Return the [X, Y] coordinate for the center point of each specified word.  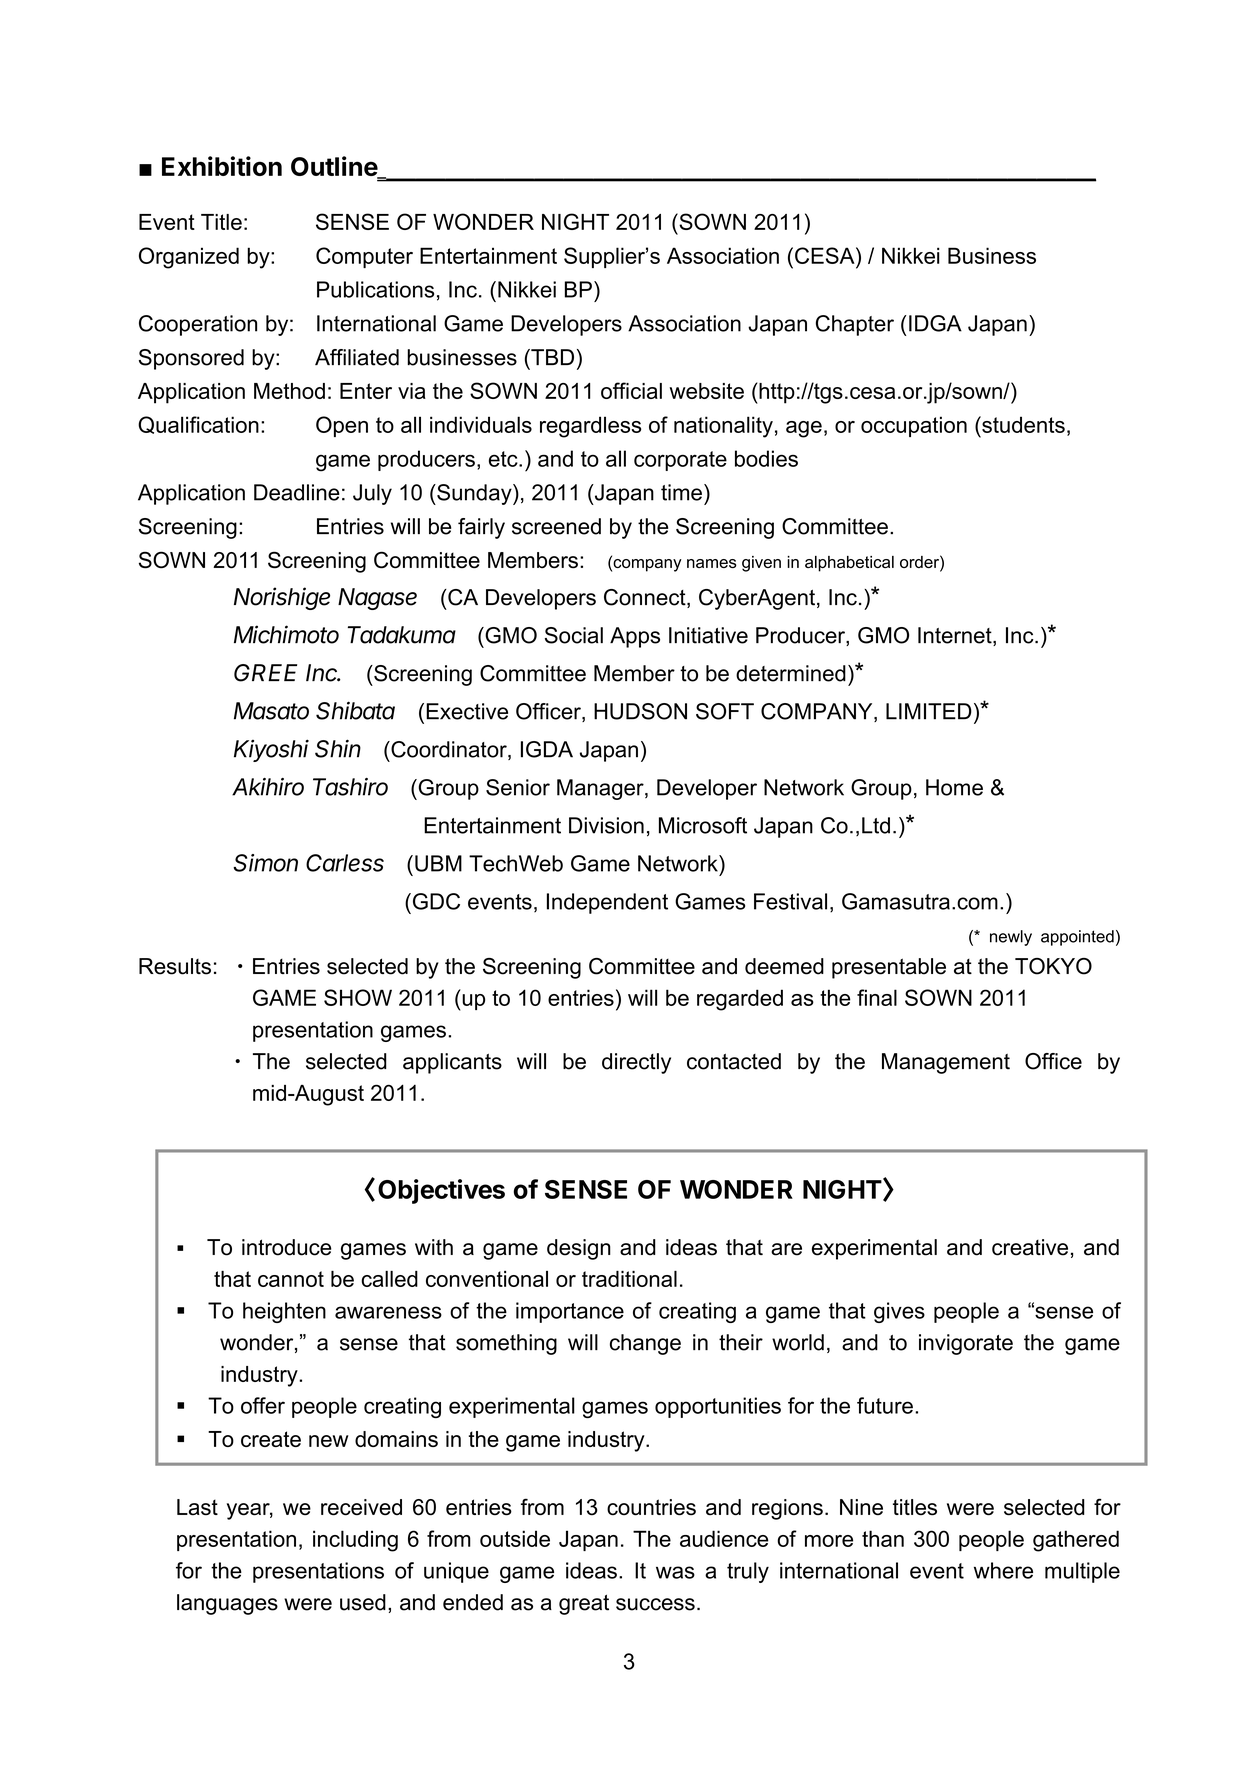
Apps [635, 637]
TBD [551, 357]
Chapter [855, 325]
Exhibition [222, 166]
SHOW [358, 997]
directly [636, 1063]
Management [946, 1063]
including [355, 1541]
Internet [956, 636]
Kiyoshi [271, 750]
